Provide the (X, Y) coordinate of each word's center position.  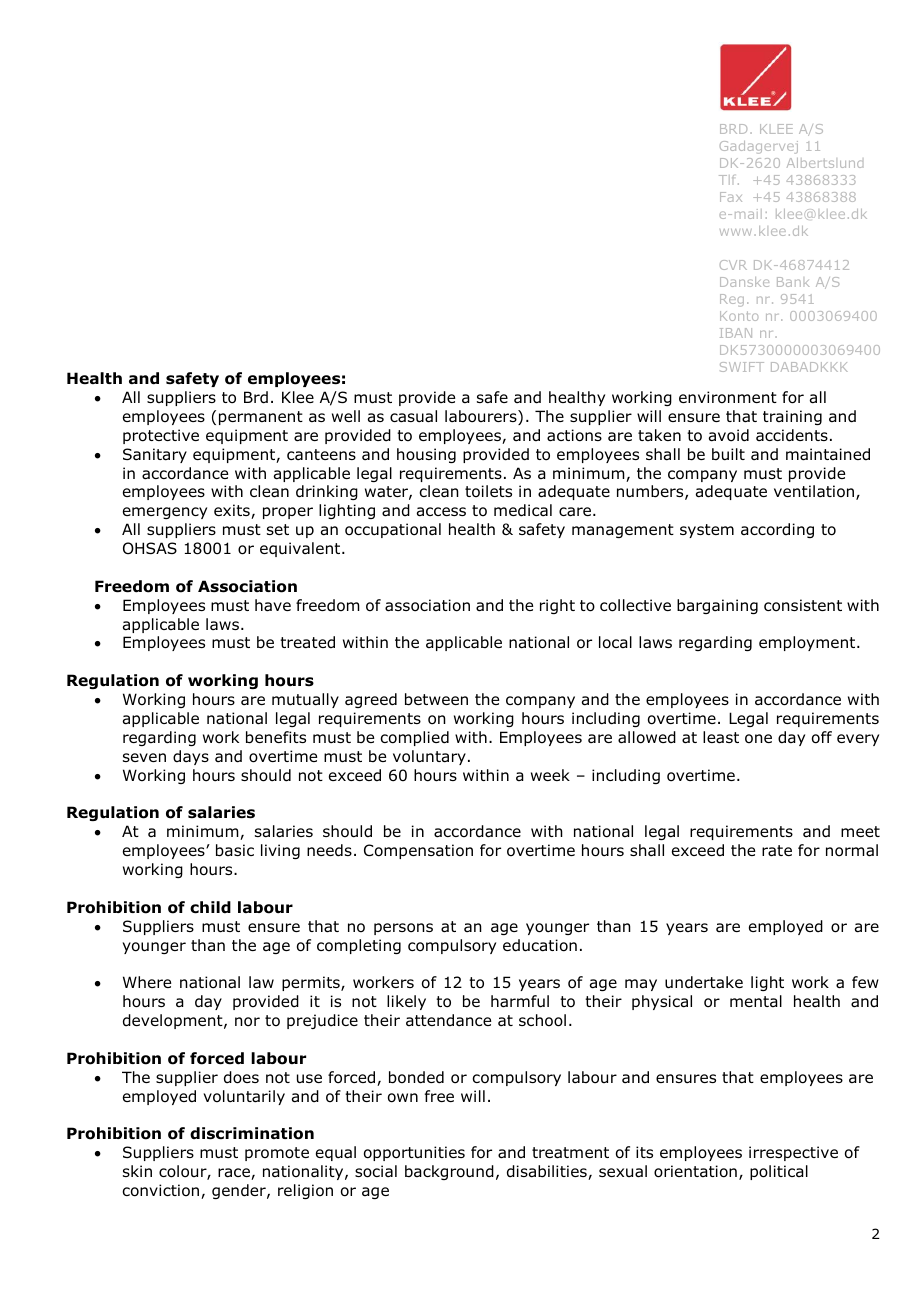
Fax (731, 197)
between (436, 699)
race (235, 1174)
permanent (261, 418)
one (758, 739)
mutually (305, 700)
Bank (793, 282)
